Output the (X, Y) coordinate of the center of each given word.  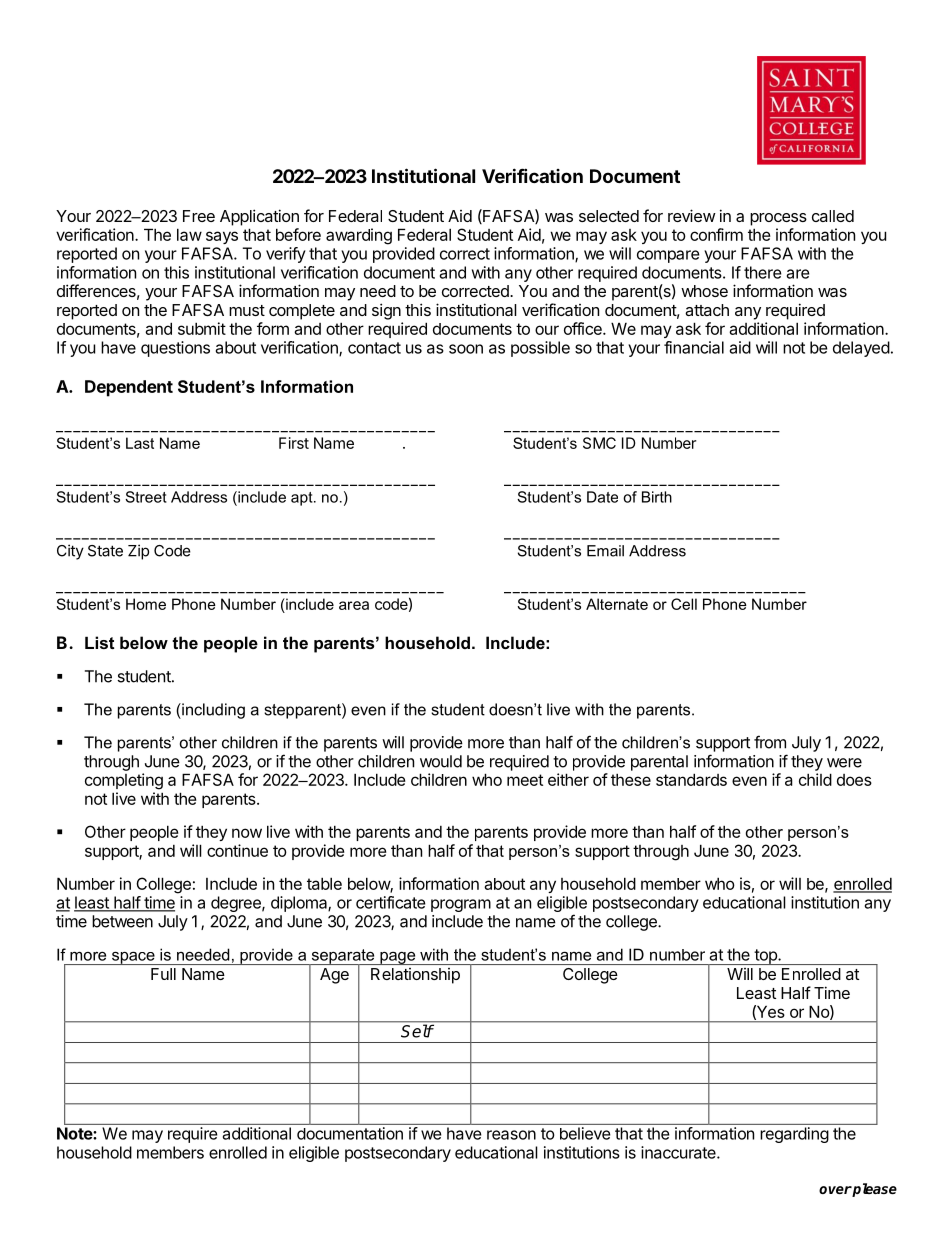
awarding (359, 236)
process (778, 219)
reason (511, 1135)
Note (75, 1133)
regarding (795, 1135)
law (189, 234)
